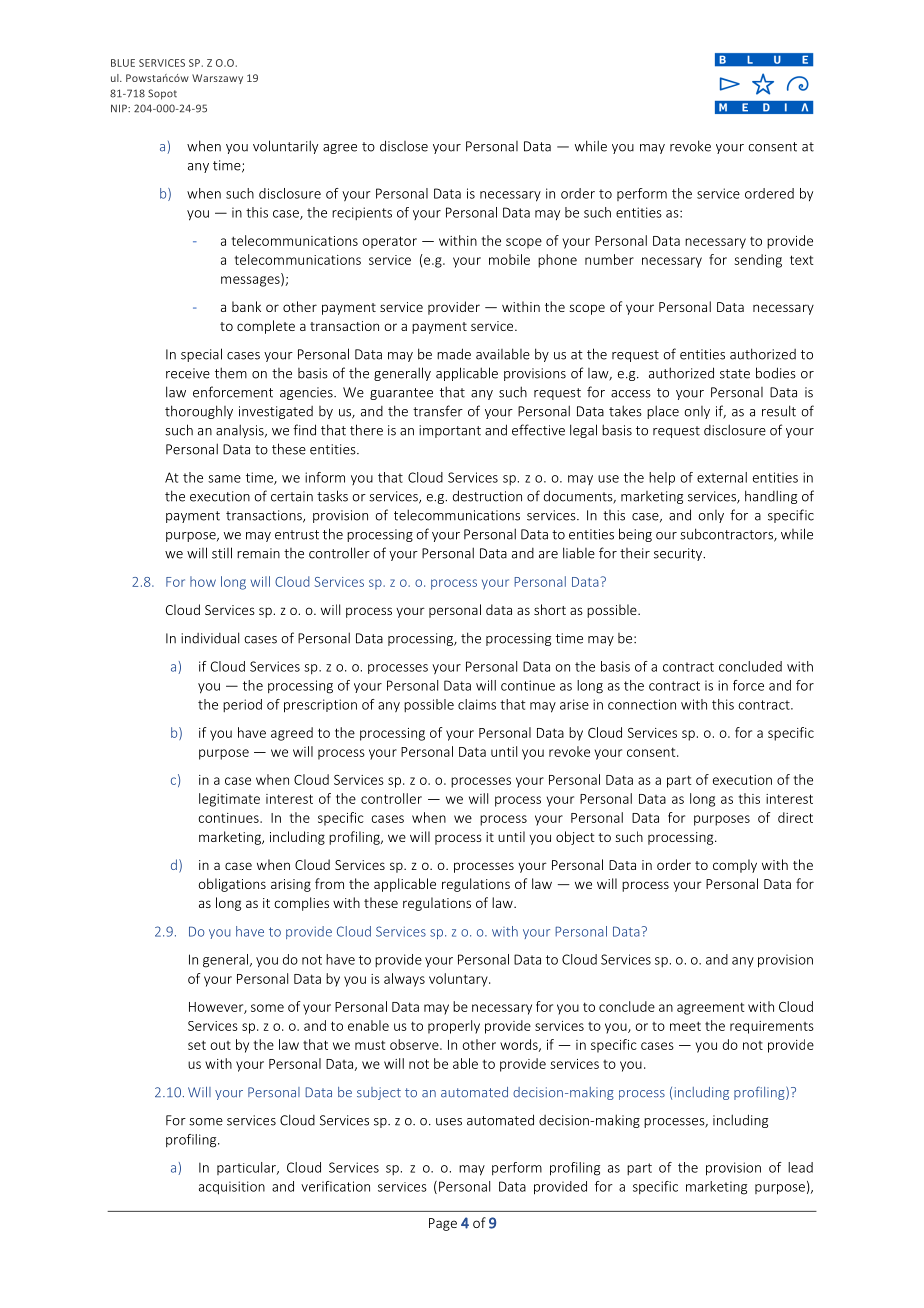 The height and width of the document is (1308, 924). I want to click on BLUE, so click(123, 63).
